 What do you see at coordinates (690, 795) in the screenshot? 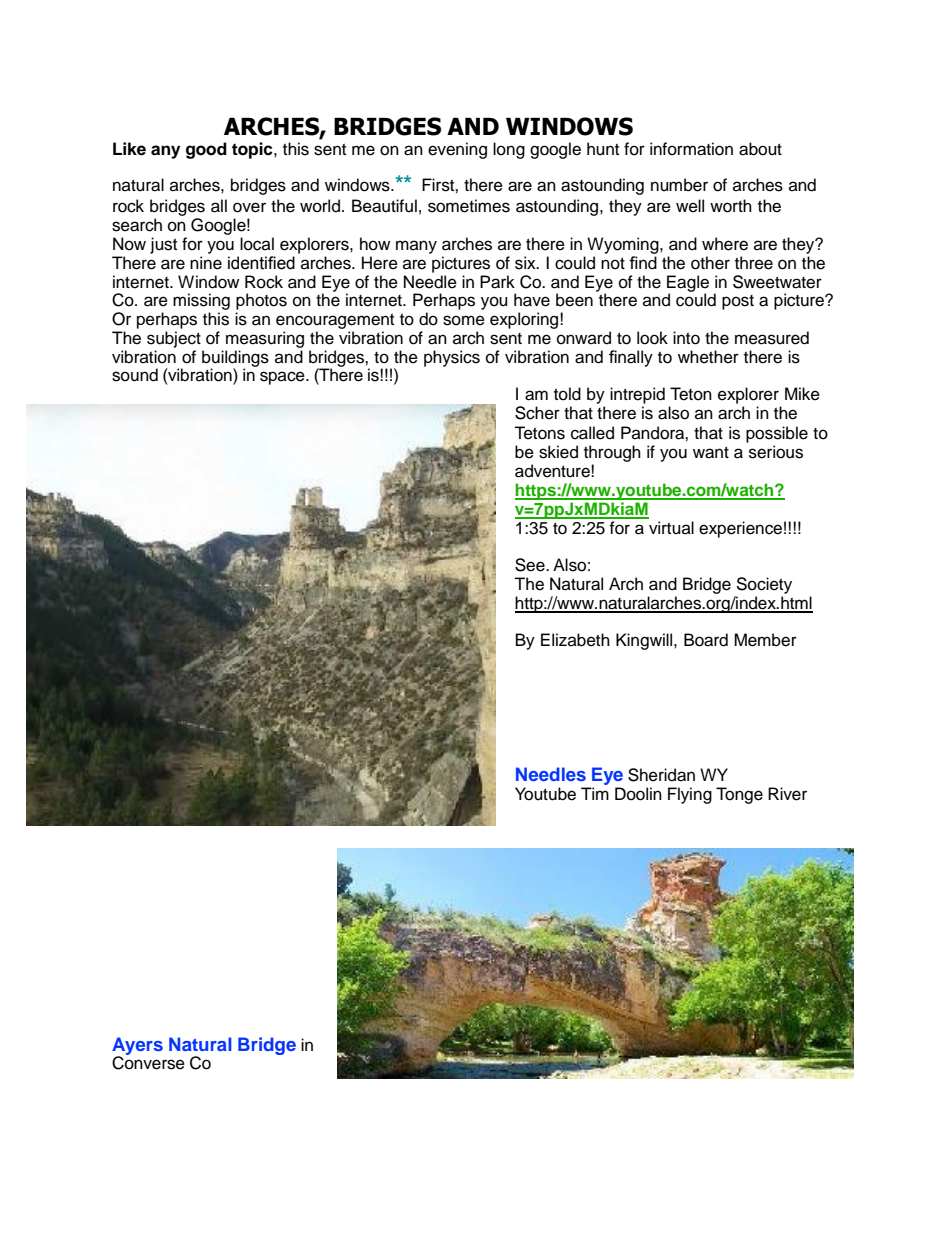
I see `Flying` at bounding box center [690, 795].
